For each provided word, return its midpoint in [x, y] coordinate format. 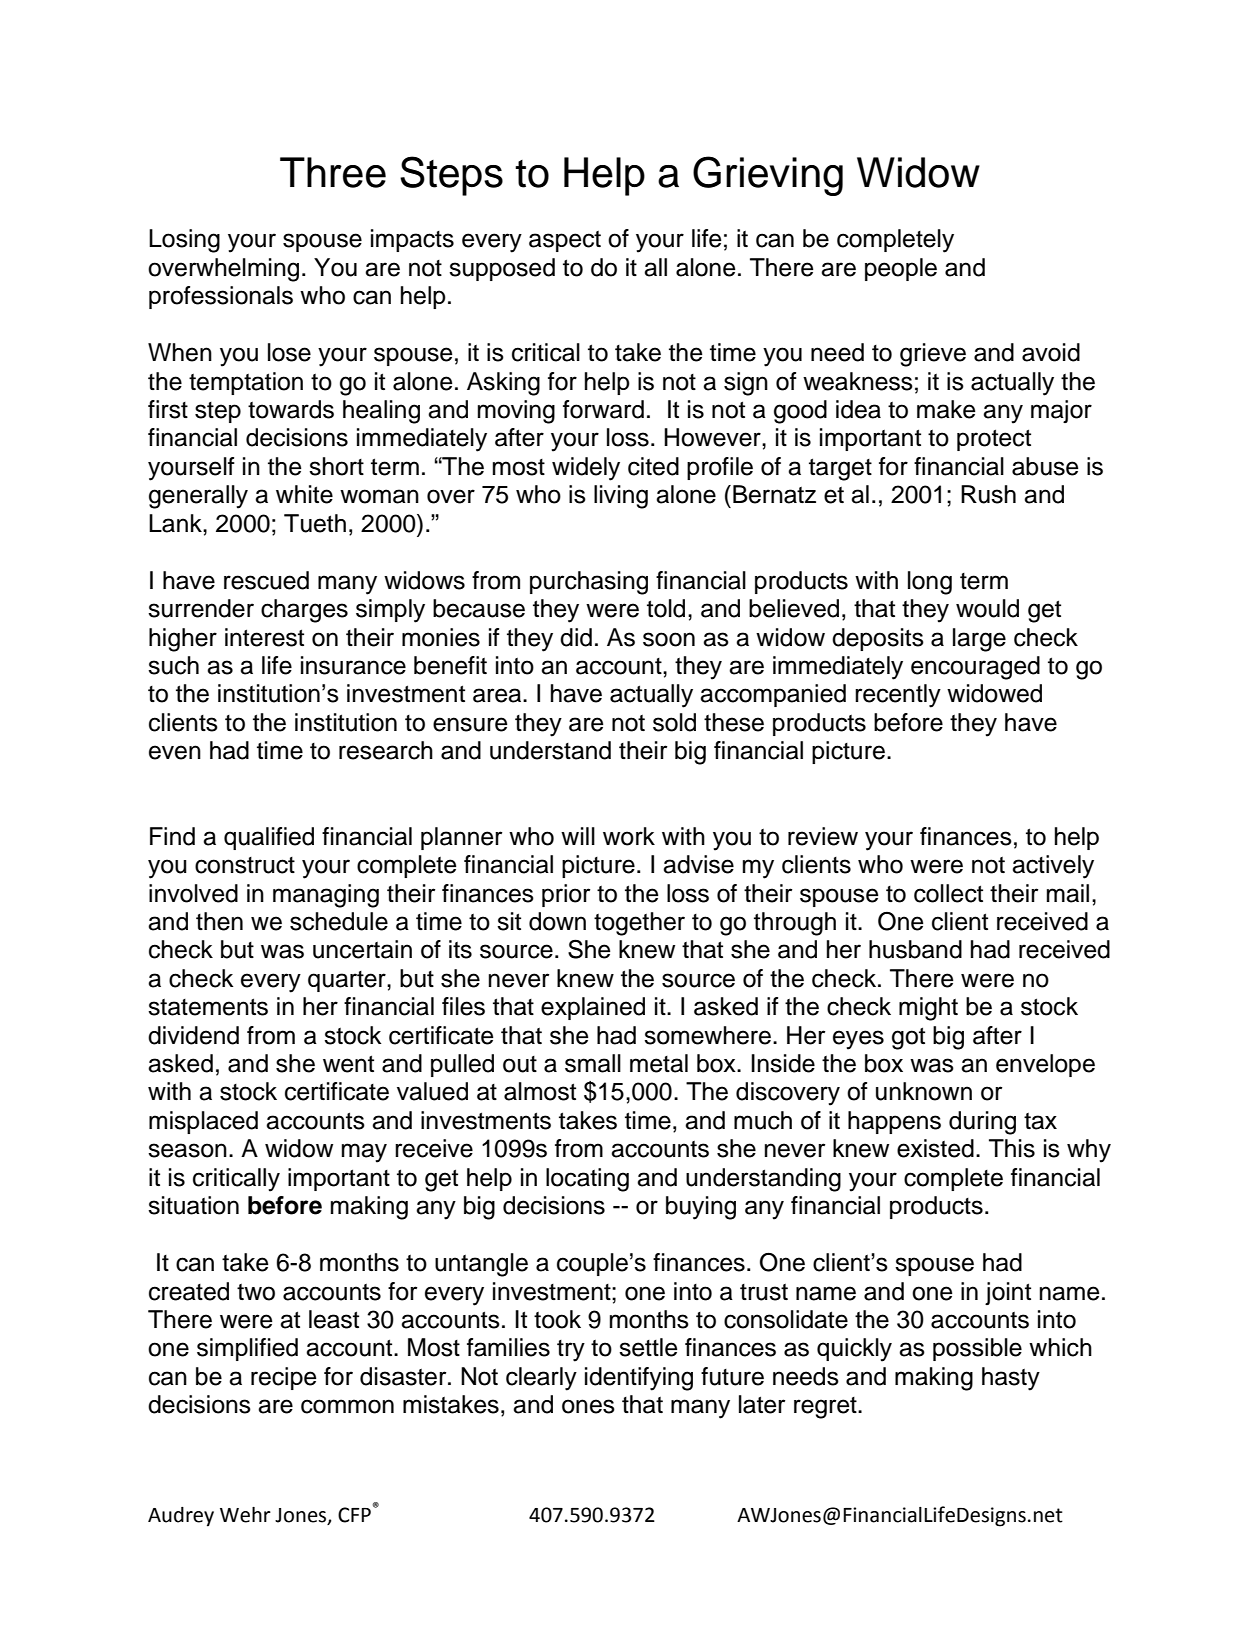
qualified [269, 838]
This [1012, 1148]
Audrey [181, 1517]
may [364, 1153]
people [901, 269]
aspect [565, 241]
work [629, 836]
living [621, 497]
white [304, 494]
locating [587, 1180]
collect [948, 893]
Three [333, 172]
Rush [988, 494]
